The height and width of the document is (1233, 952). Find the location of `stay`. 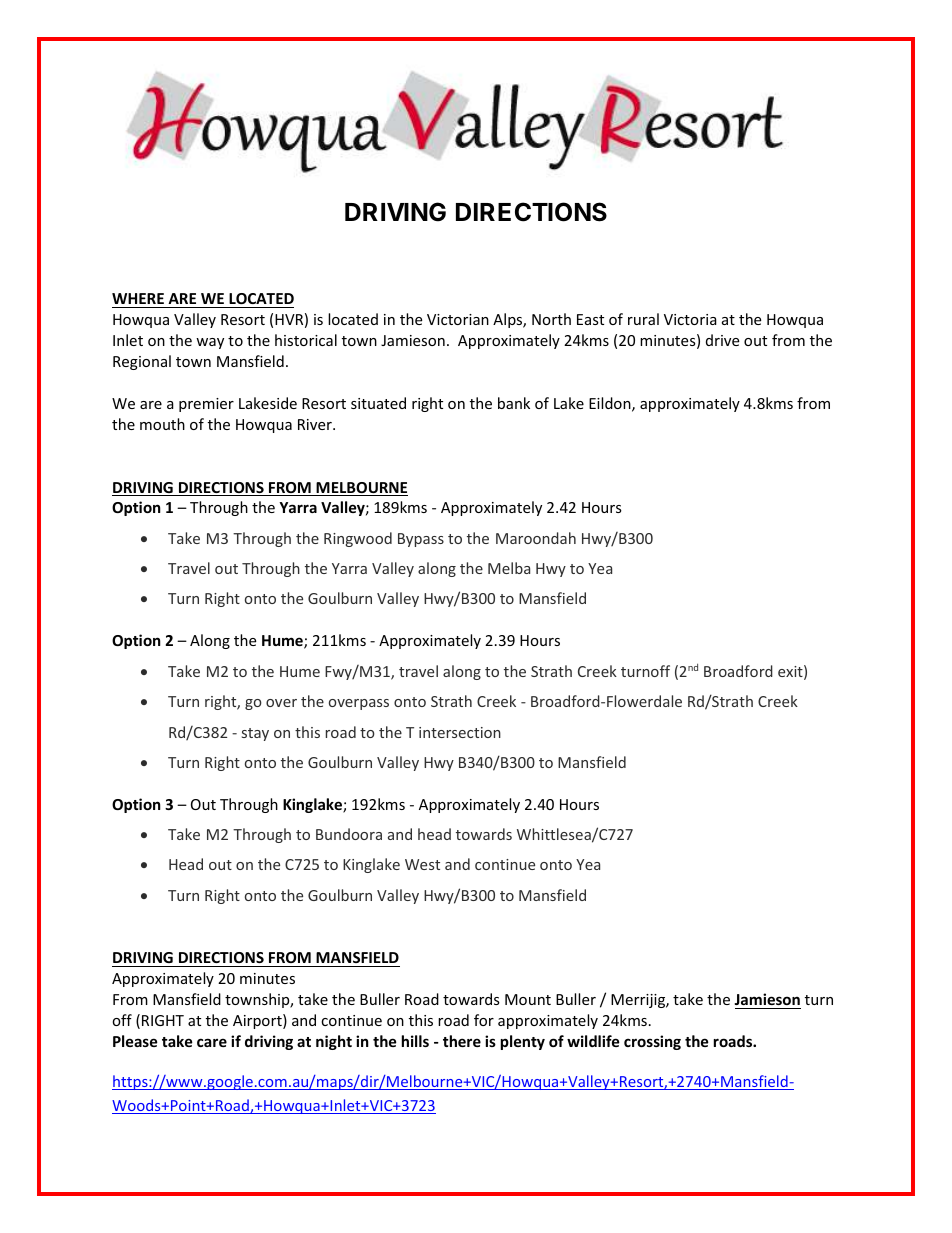

stay is located at coordinates (255, 734).
